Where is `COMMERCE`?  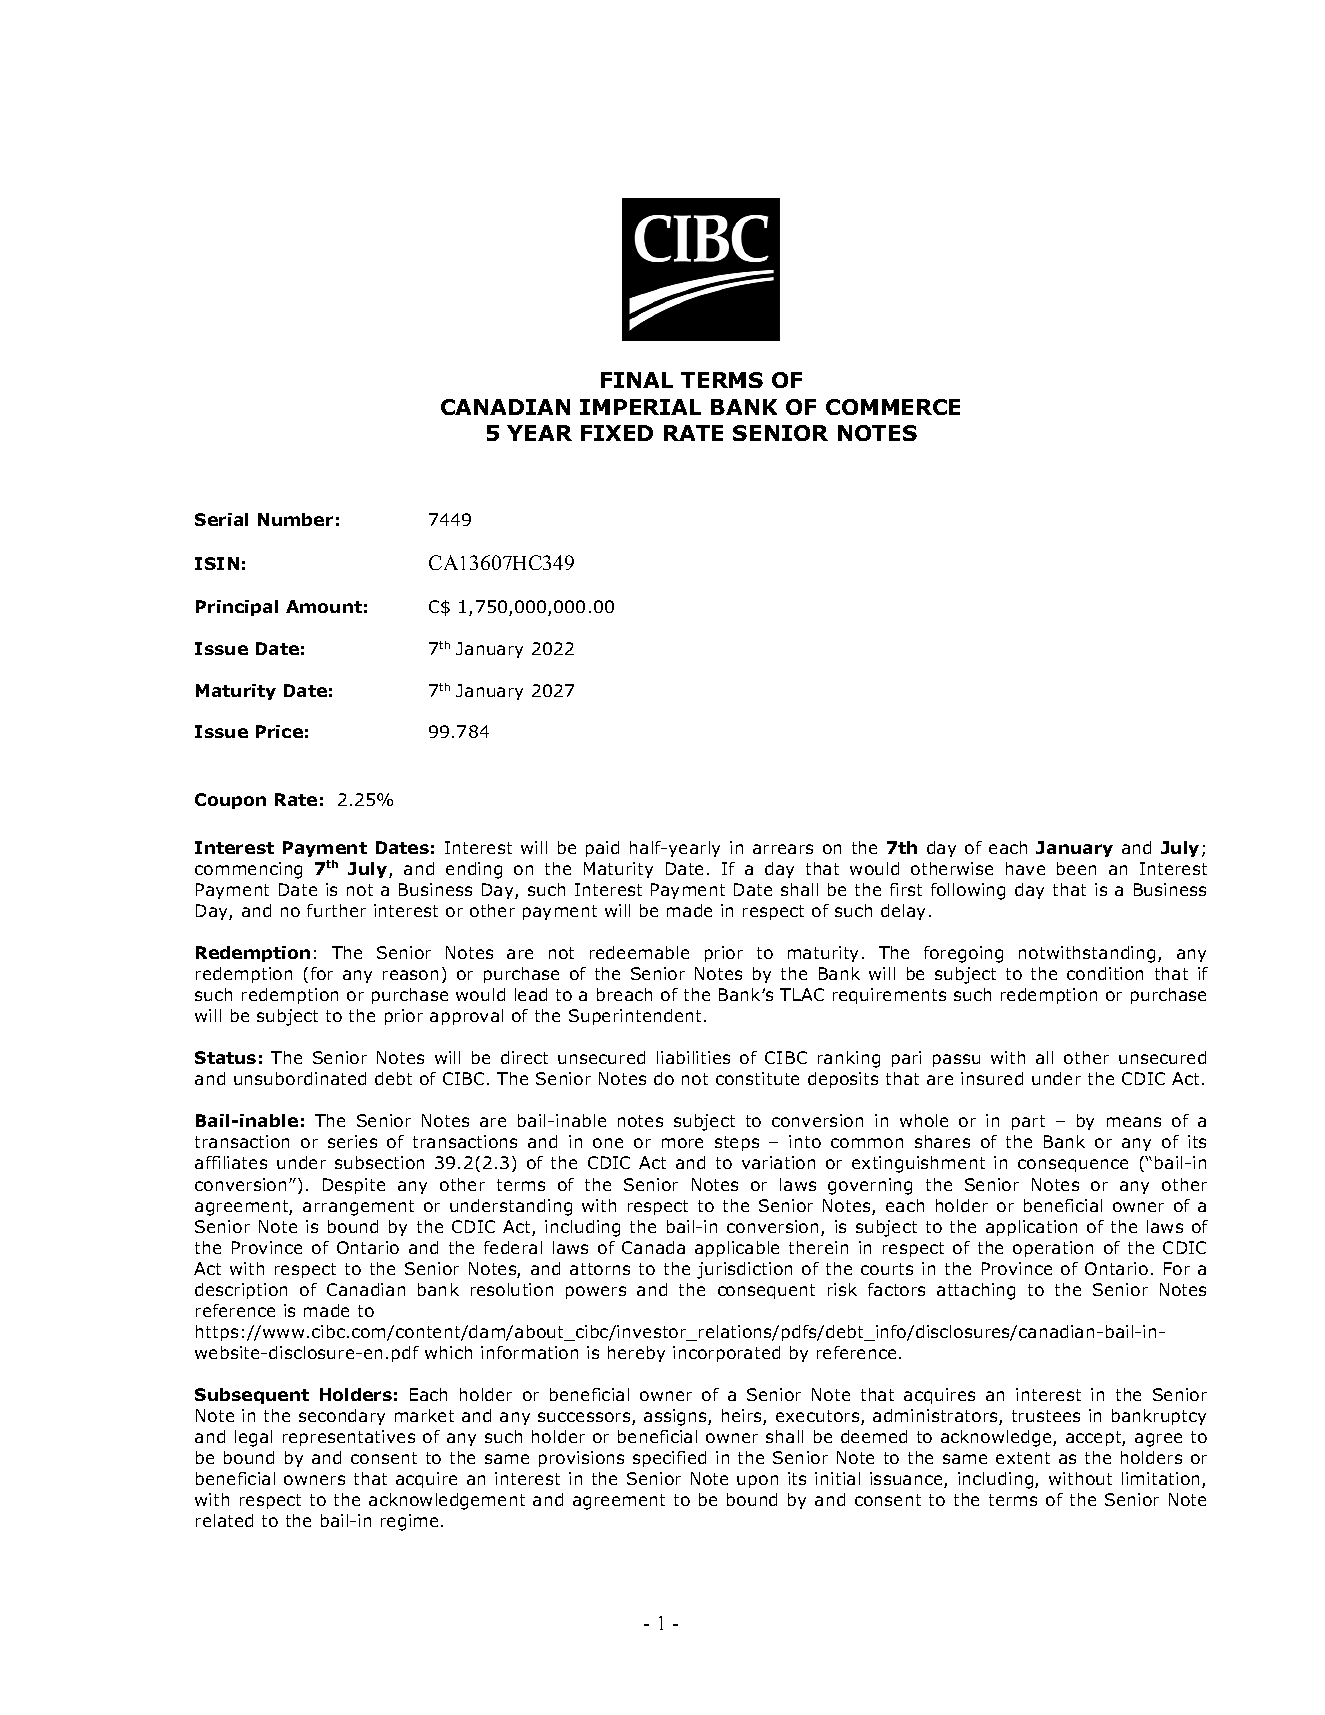 COMMERCE is located at coordinates (893, 407).
